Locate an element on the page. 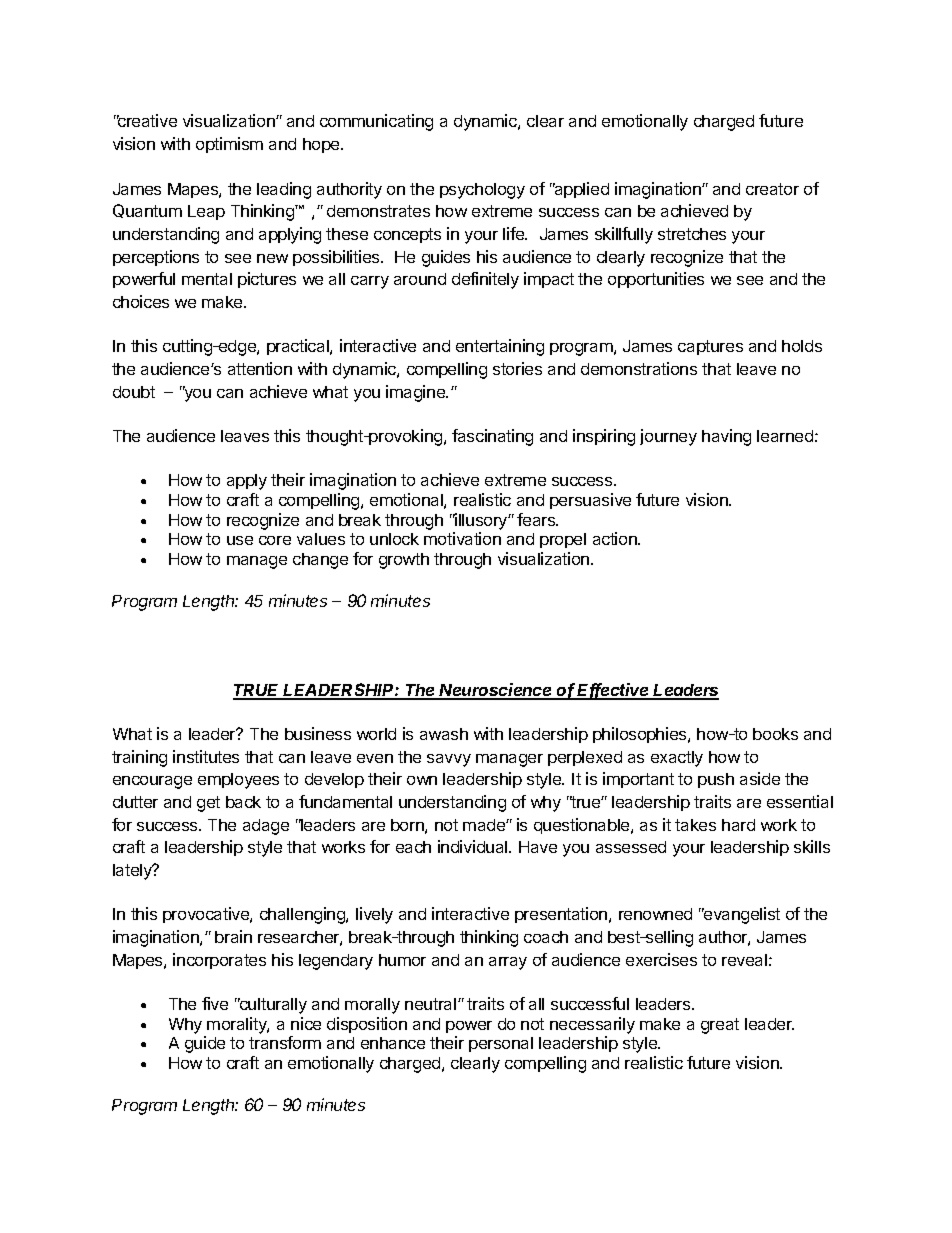 This document has width=952, height=1233. made is located at coordinates (485, 825).
